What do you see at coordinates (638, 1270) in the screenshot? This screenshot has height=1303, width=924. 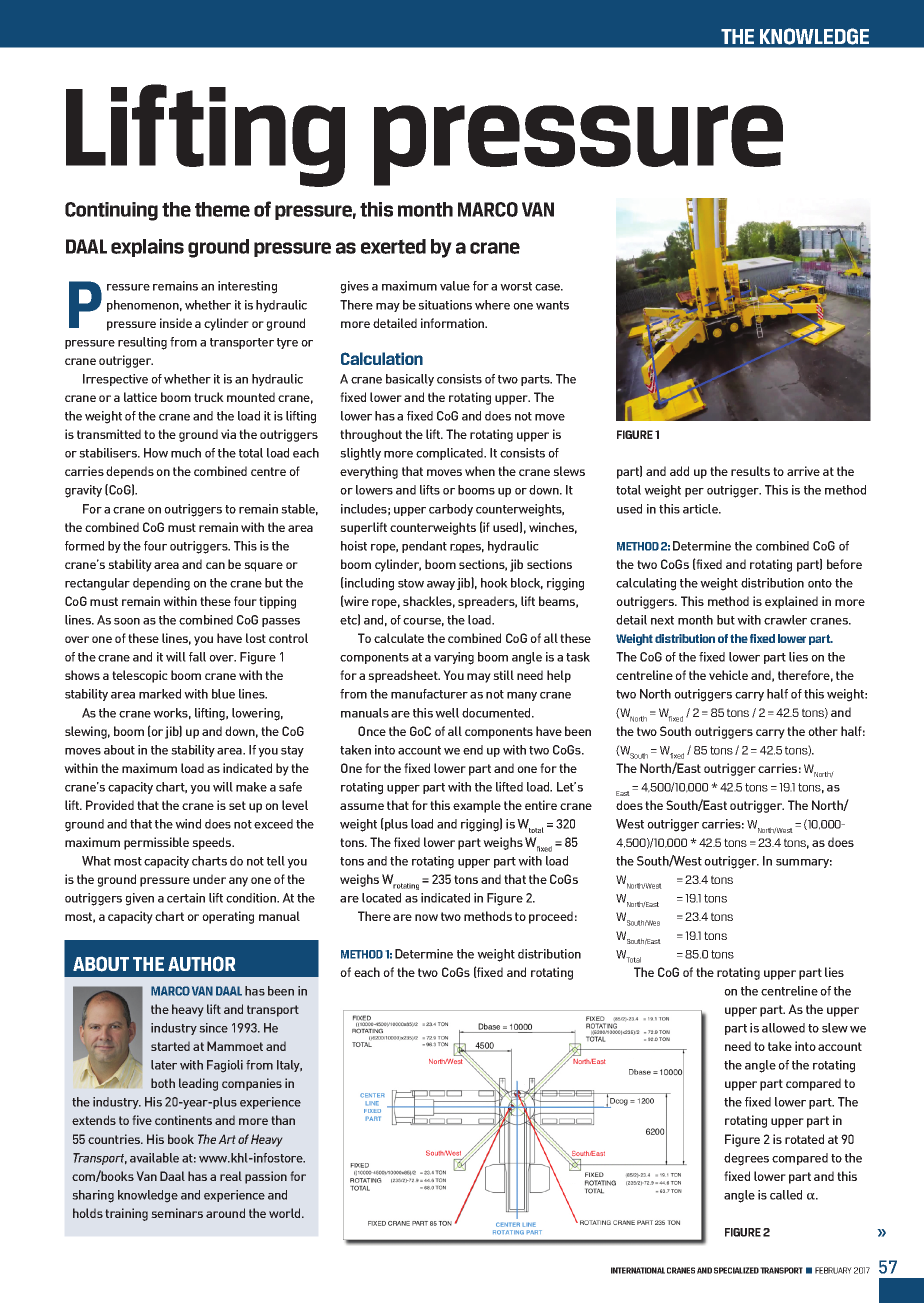 I see `INTERNATIONAL` at bounding box center [638, 1270].
